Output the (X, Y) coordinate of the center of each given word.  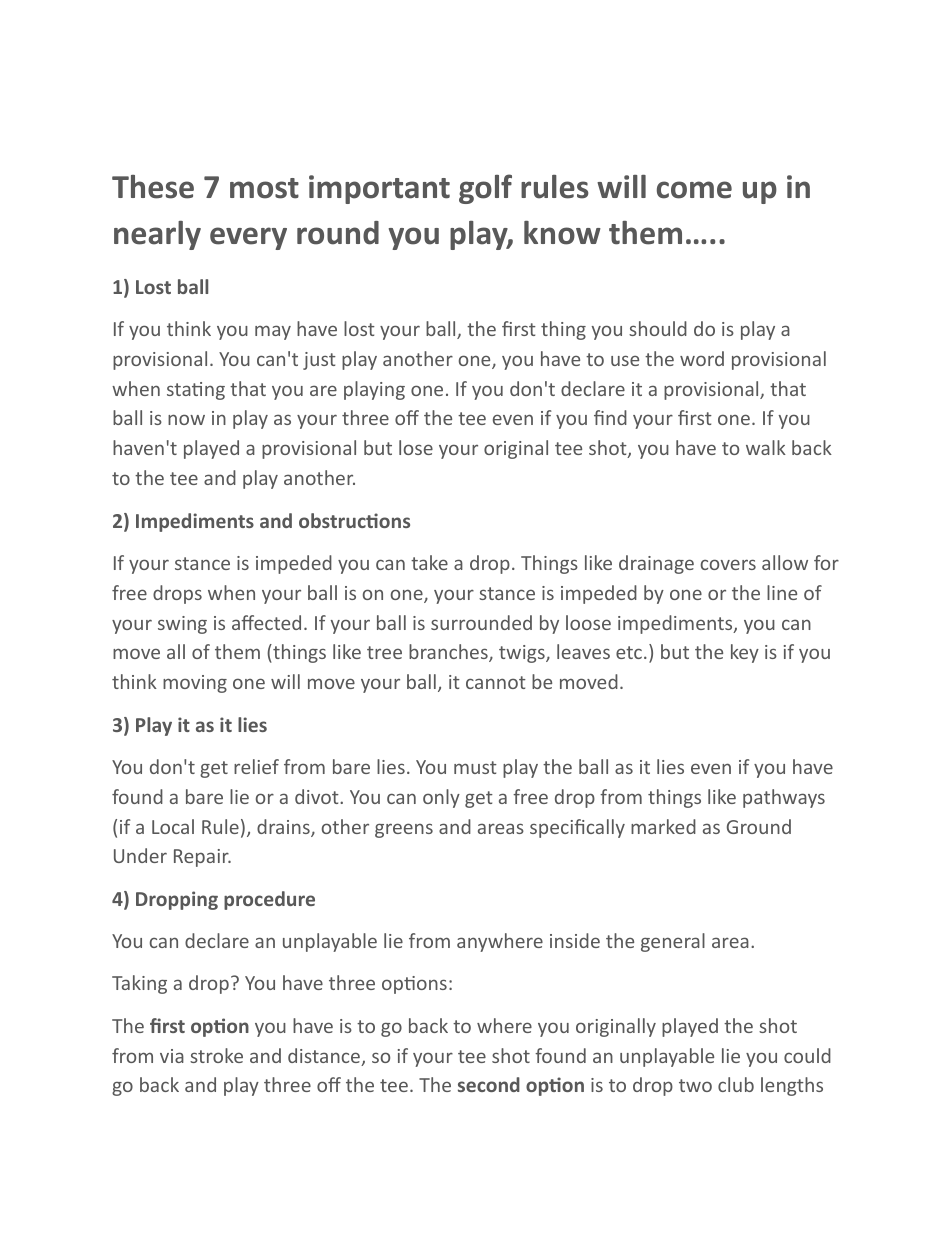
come (694, 190)
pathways (784, 798)
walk (766, 447)
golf (485, 189)
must (475, 767)
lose (416, 447)
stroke (216, 1055)
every (248, 238)
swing (182, 625)
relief (256, 766)
